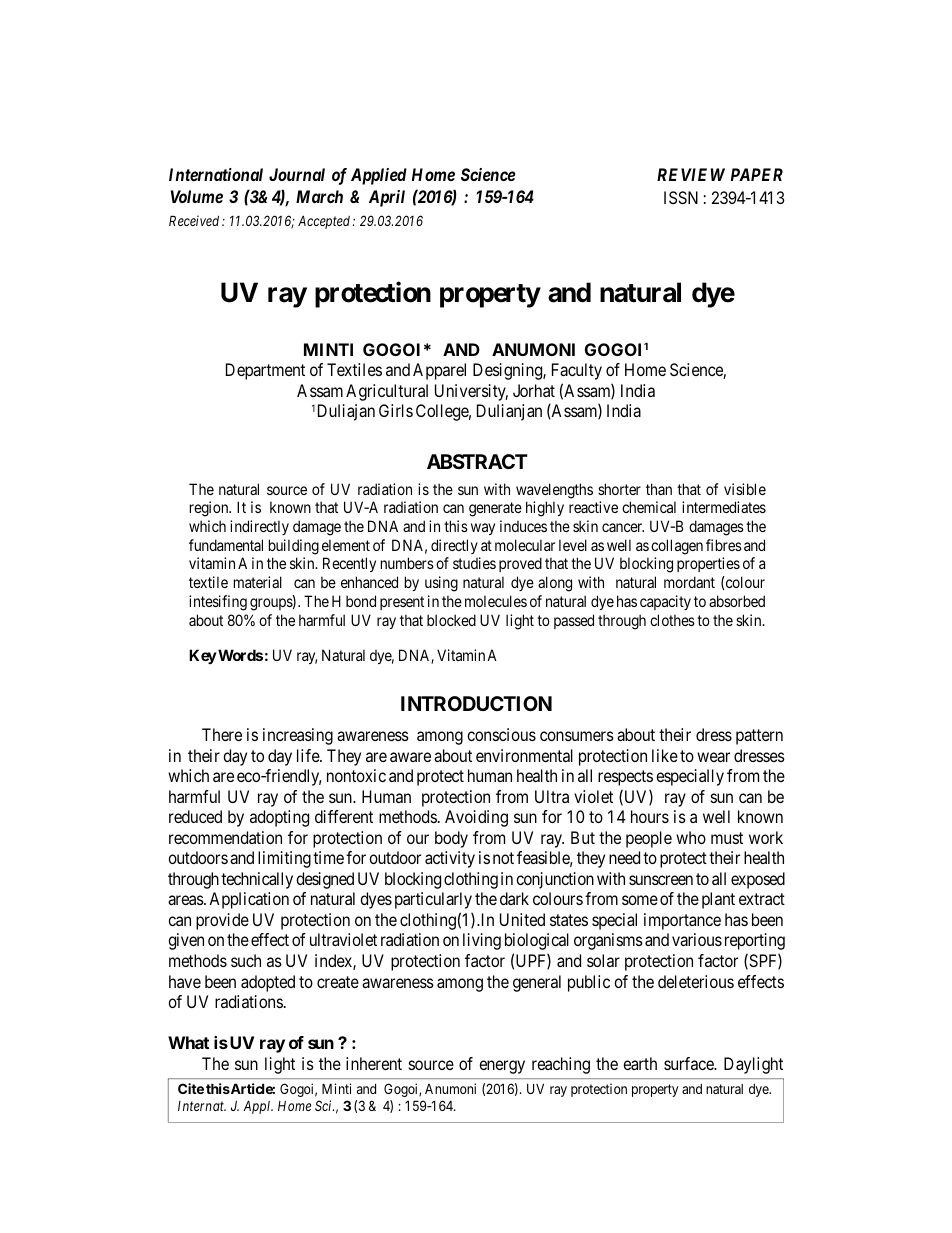  What do you see at coordinates (689, 1063) in the screenshot?
I see `surface` at bounding box center [689, 1063].
